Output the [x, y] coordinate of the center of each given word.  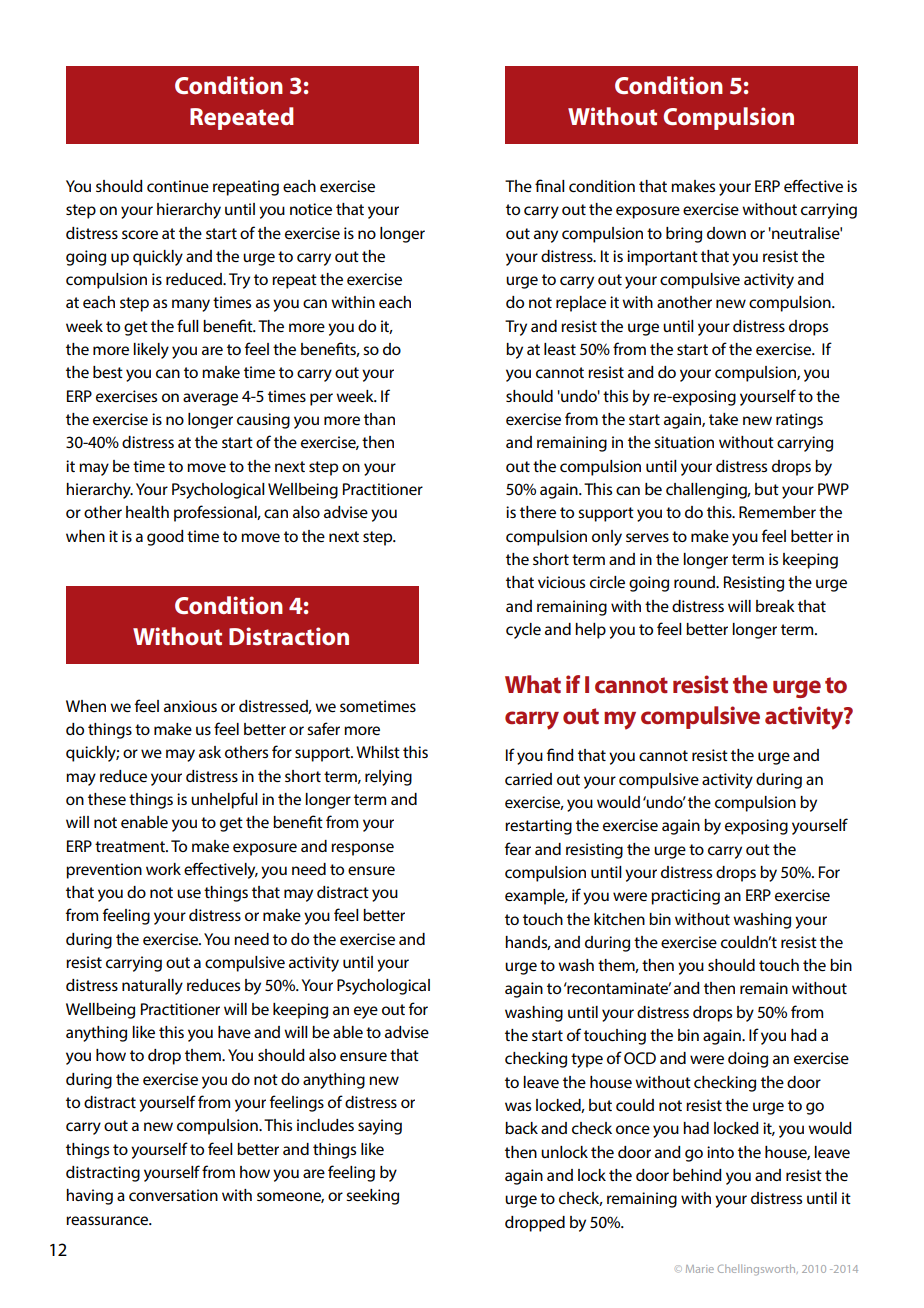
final [550, 185]
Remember [777, 512]
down [726, 233]
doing [748, 1060]
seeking [372, 1197]
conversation [173, 1195]
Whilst [378, 752]
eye [366, 1012]
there [538, 512]
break [775, 606]
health [147, 512]
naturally [152, 987]
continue [178, 186]
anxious [190, 706]
